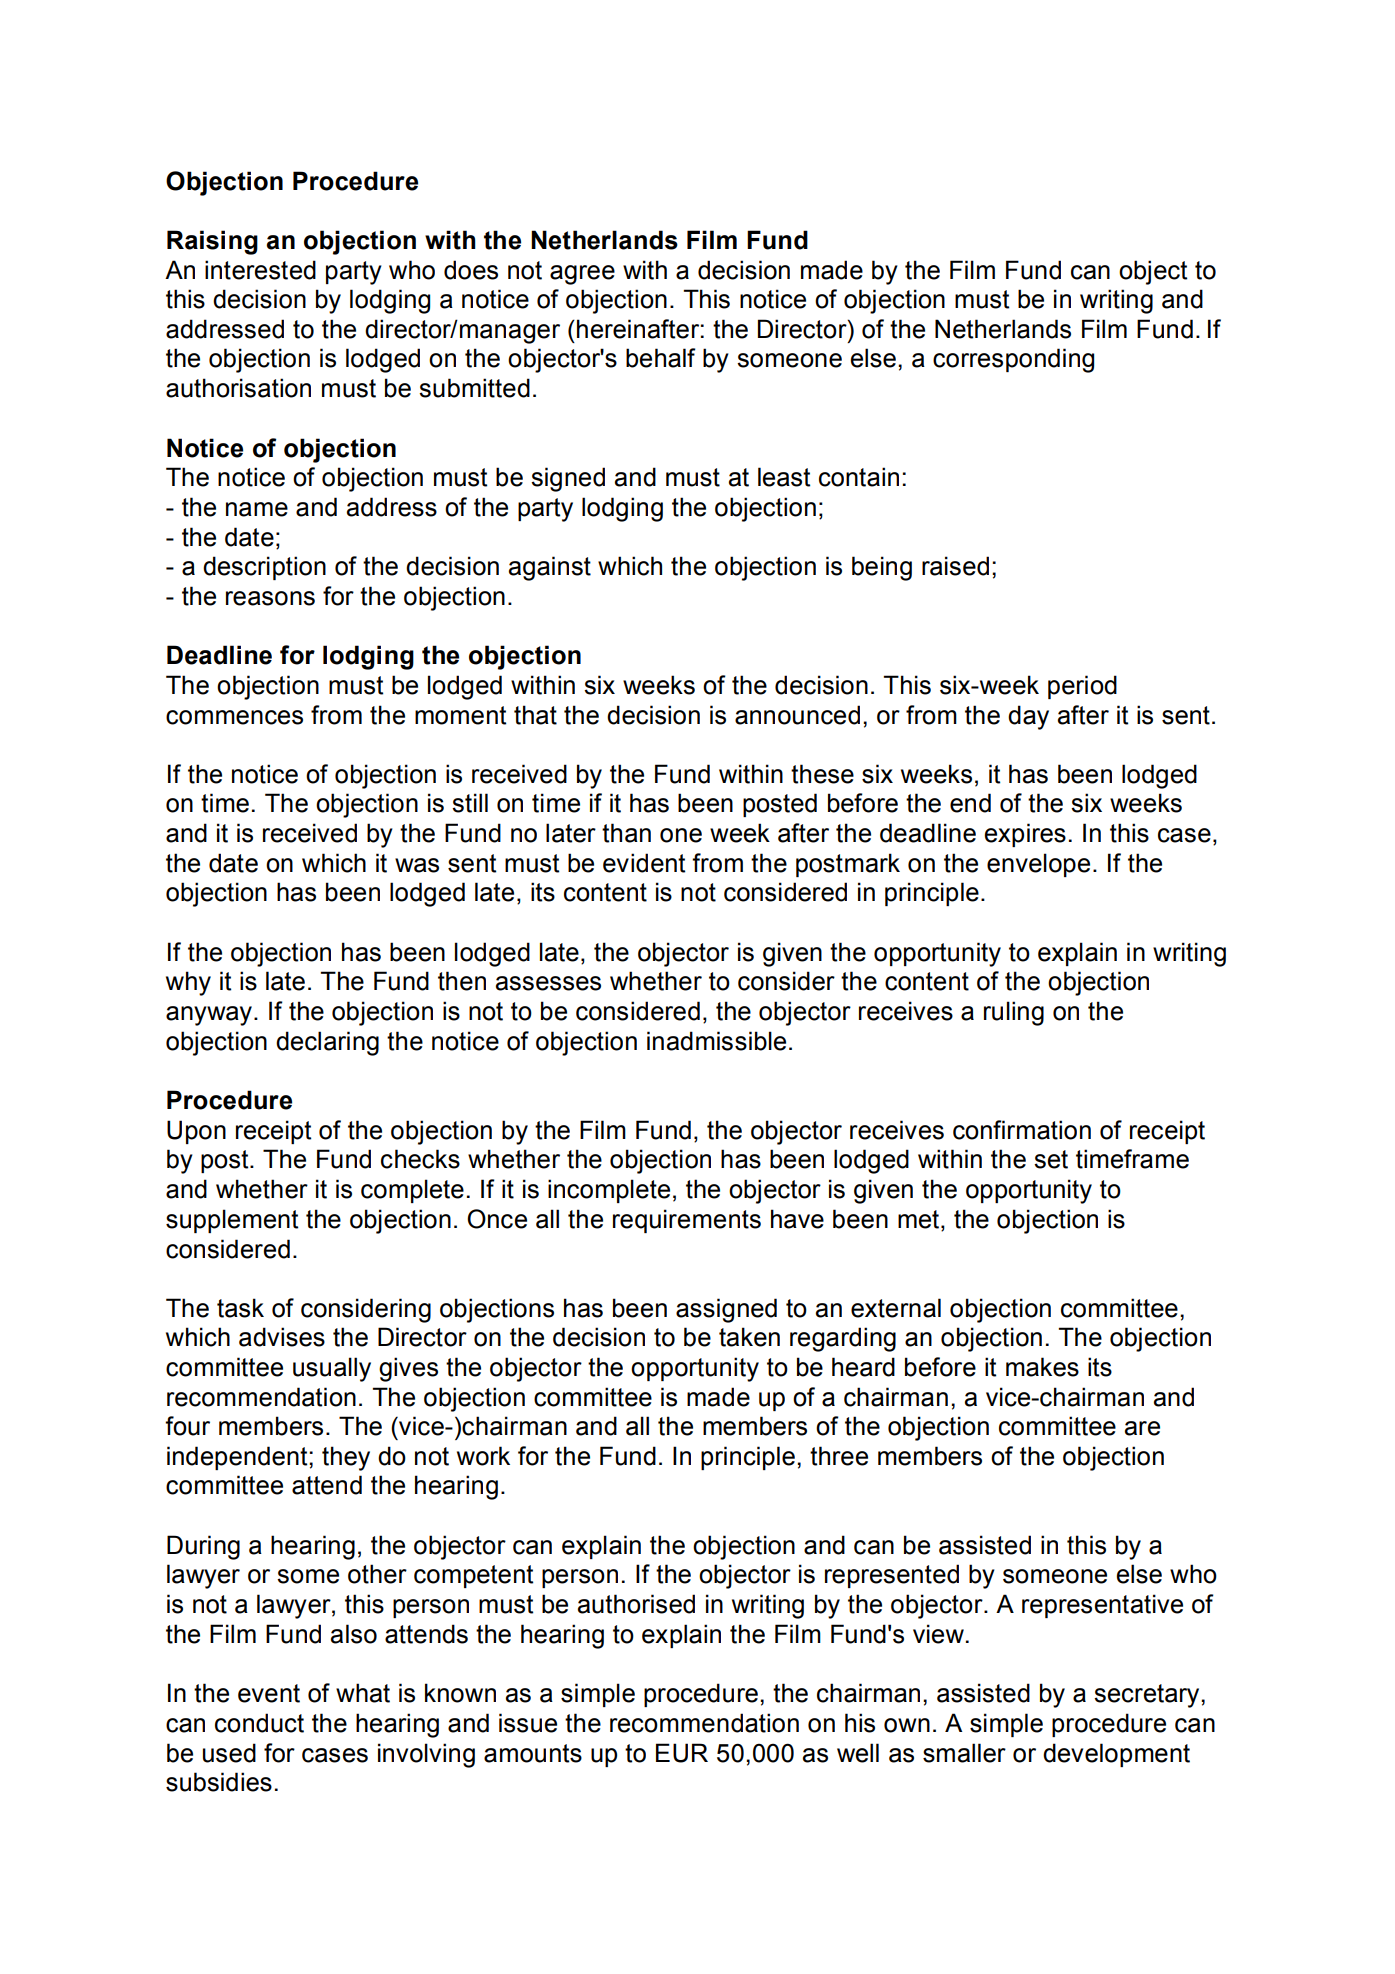 The width and height of the screenshot is (1395, 1974). Describe the element at coordinates (1042, 1367) in the screenshot. I see `makes` at that location.
